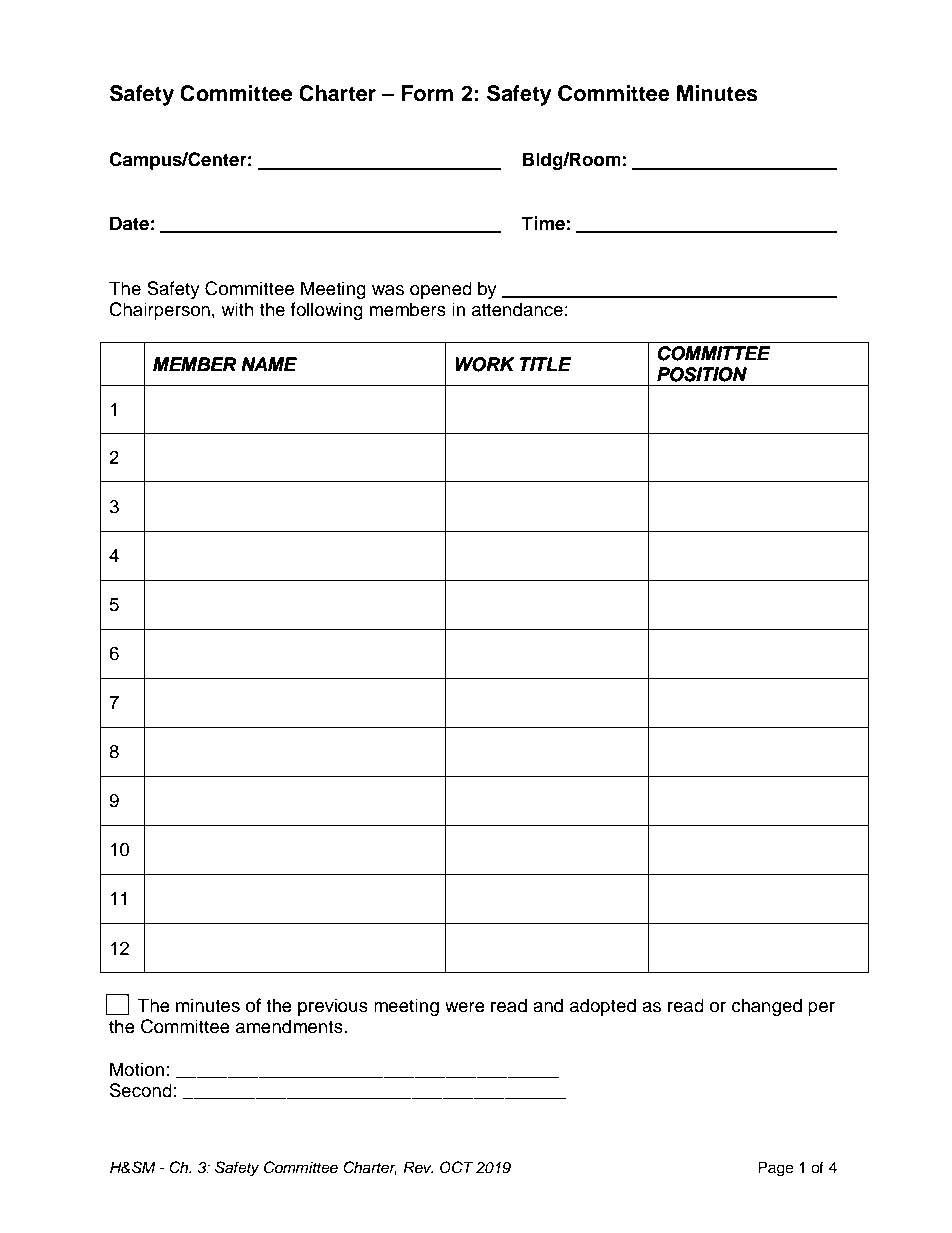 This document has width=952, height=1233. Describe the element at coordinates (269, 364) in the document. I see `NAME` at that location.
